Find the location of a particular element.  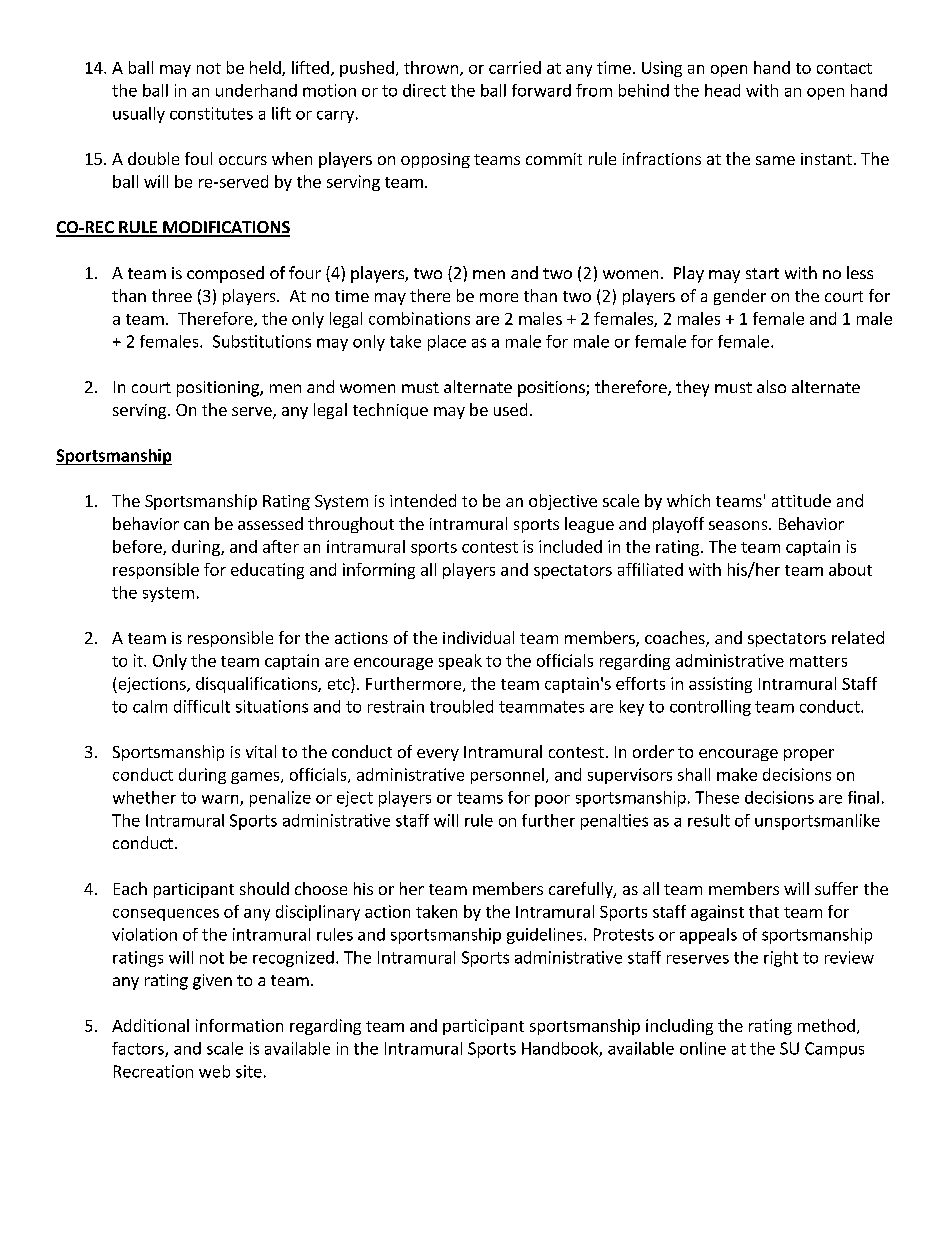

constitutes is located at coordinates (211, 113).
